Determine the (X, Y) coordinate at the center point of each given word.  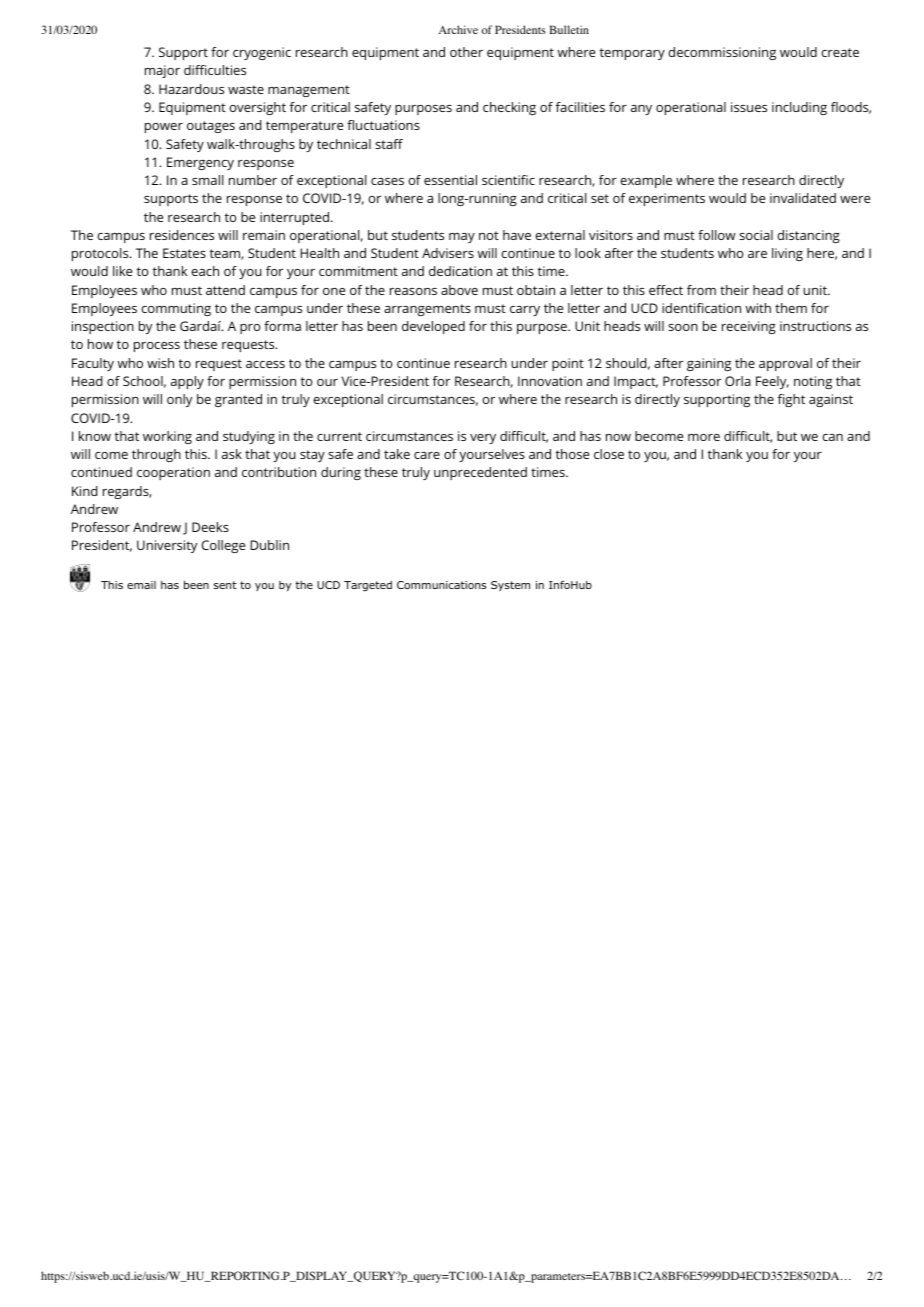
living (787, 254)
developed (433, 327)
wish (160, 363)
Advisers (448, 253)
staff (389, 144)
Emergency (200, 163)
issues (749, 107)
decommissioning (722, 53)
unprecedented (480, 473)
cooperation (173, 473)
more (704, 437)
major (162, 71)
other (466, 52)
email (141, 585)
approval (785, 364)
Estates (184, 253)
